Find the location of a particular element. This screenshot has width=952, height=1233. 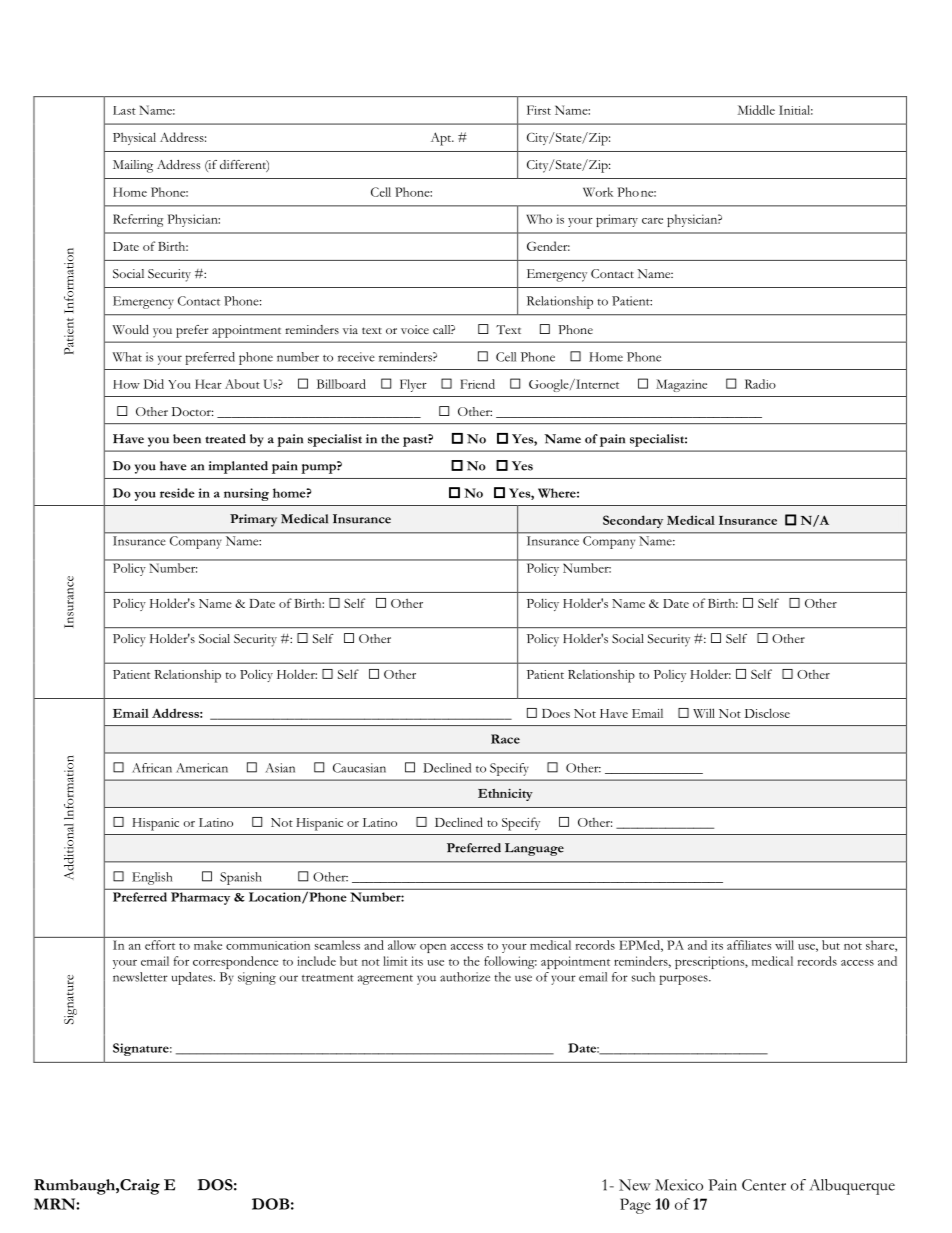

signing is located at coordinates (257, 978).
